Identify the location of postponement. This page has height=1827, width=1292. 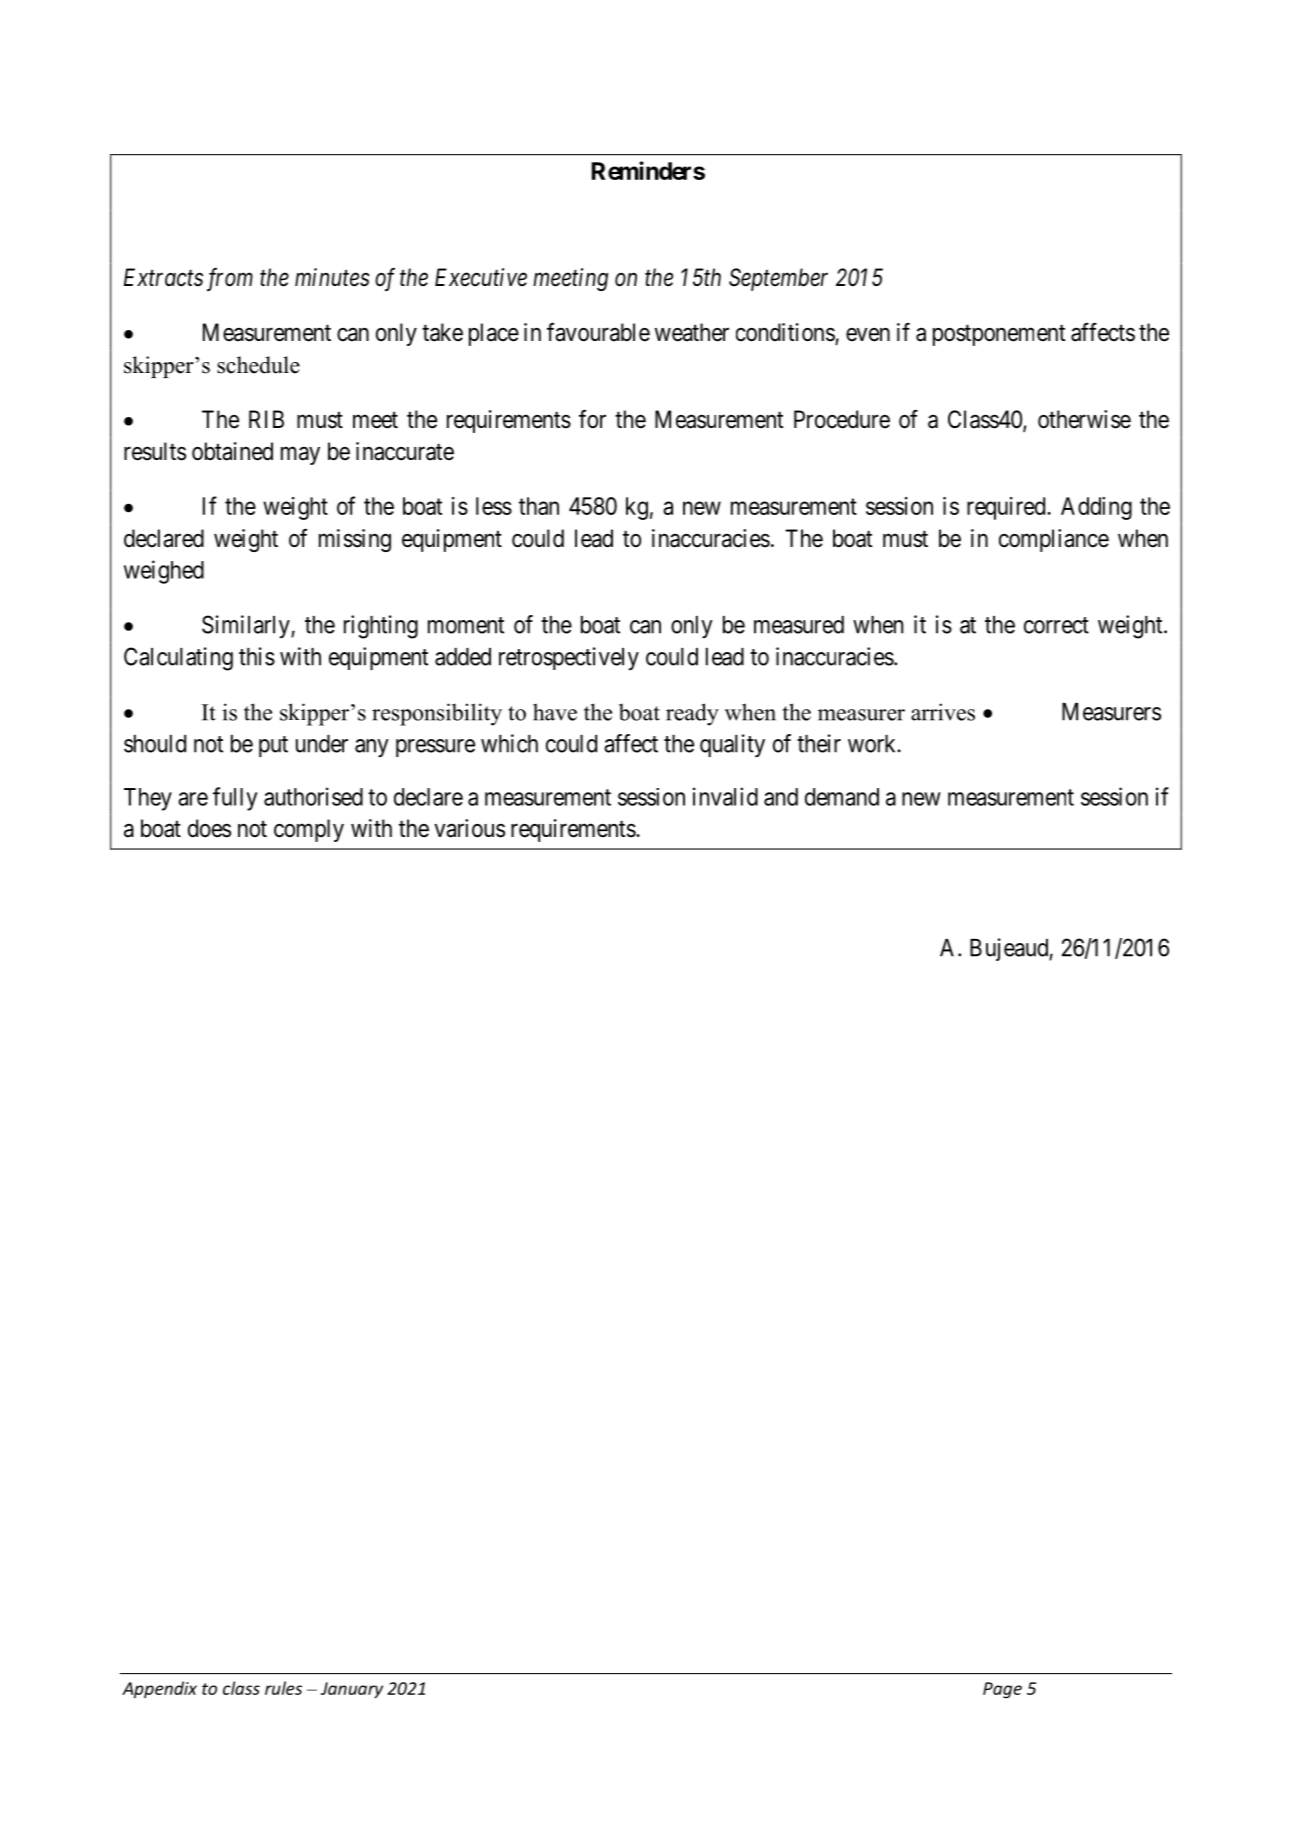
(999, 335).
